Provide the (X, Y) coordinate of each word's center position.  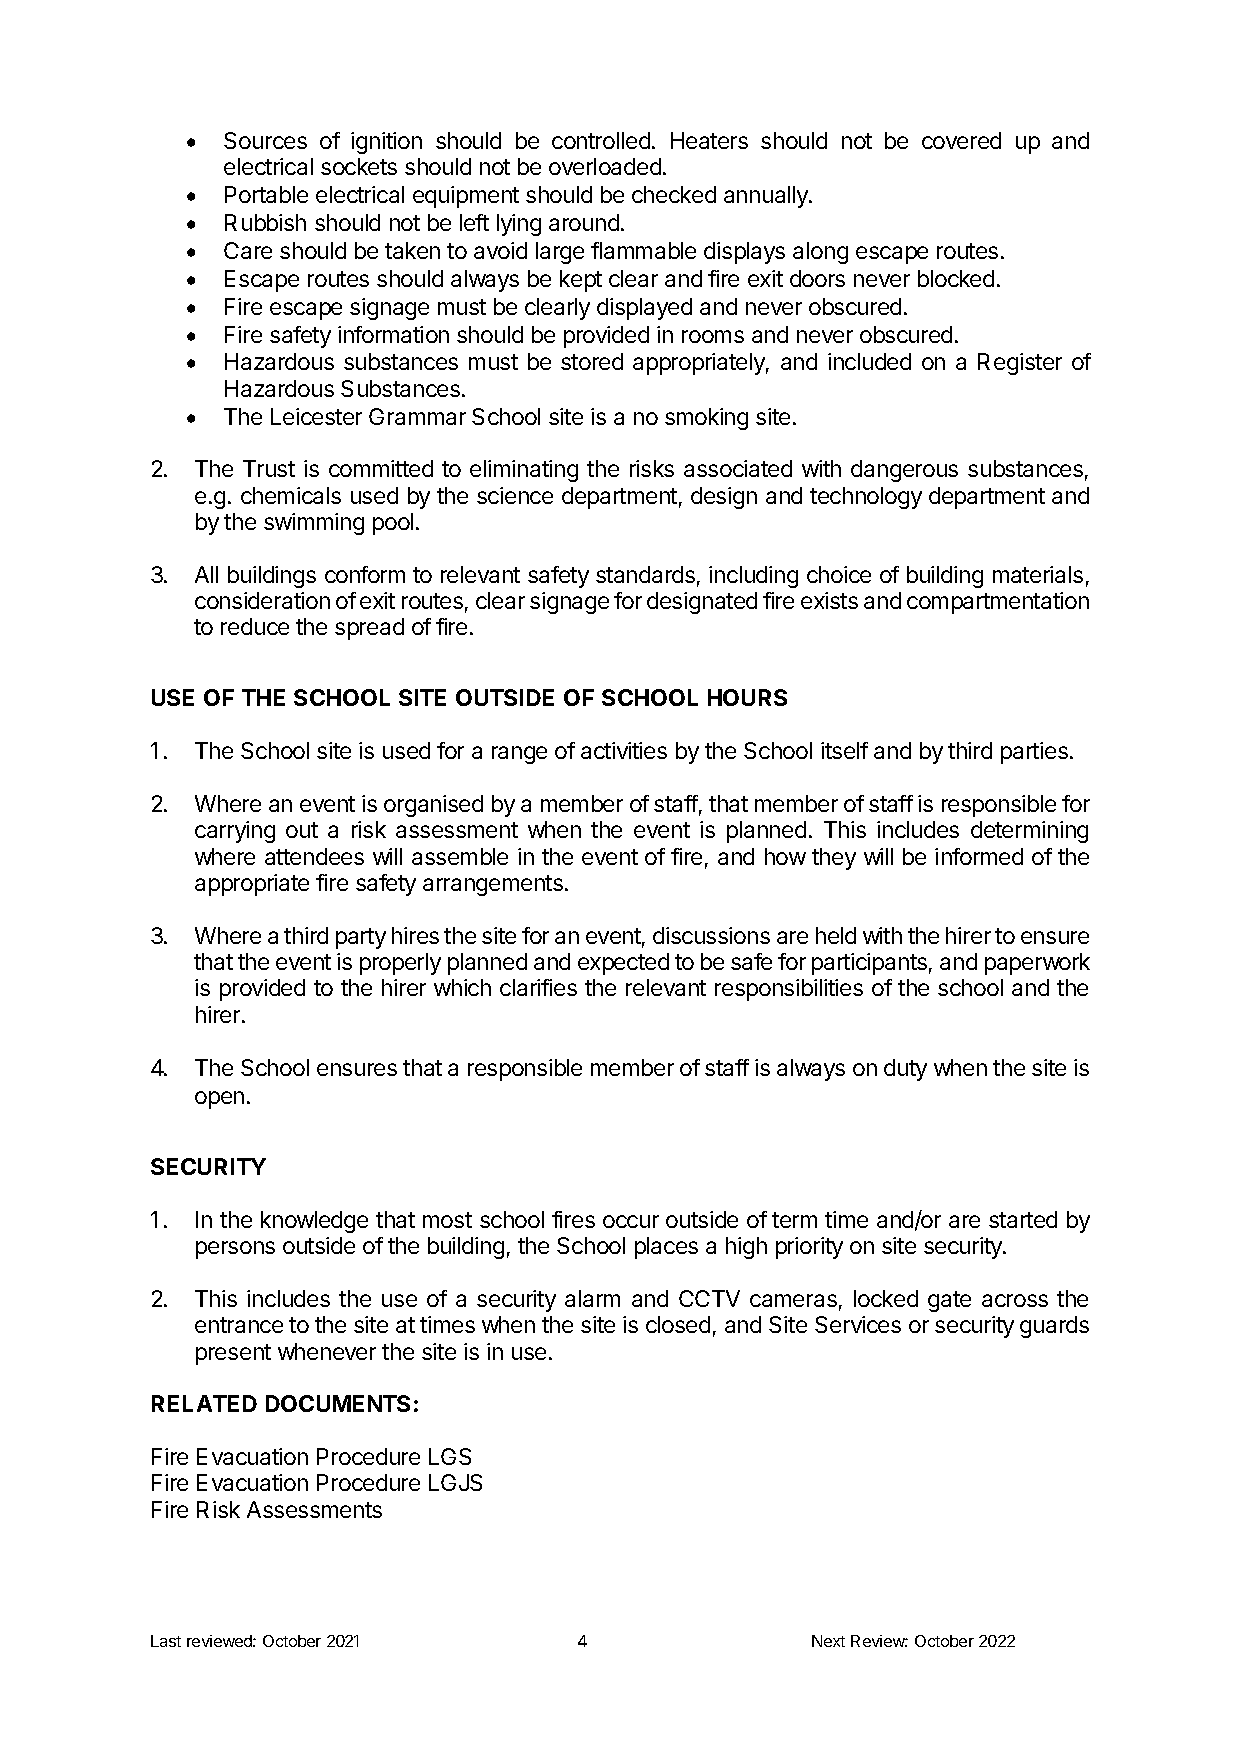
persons (235, 1250)
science (515, 495)
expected (623, 964)
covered (961, 140)
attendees (314, 856)
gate (949, 1301)
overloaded (605, 166)
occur (631, 1221)
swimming (314, 524)
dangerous (904, 471)
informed (979, 856)
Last (166, 1641)
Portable (266, 194)
